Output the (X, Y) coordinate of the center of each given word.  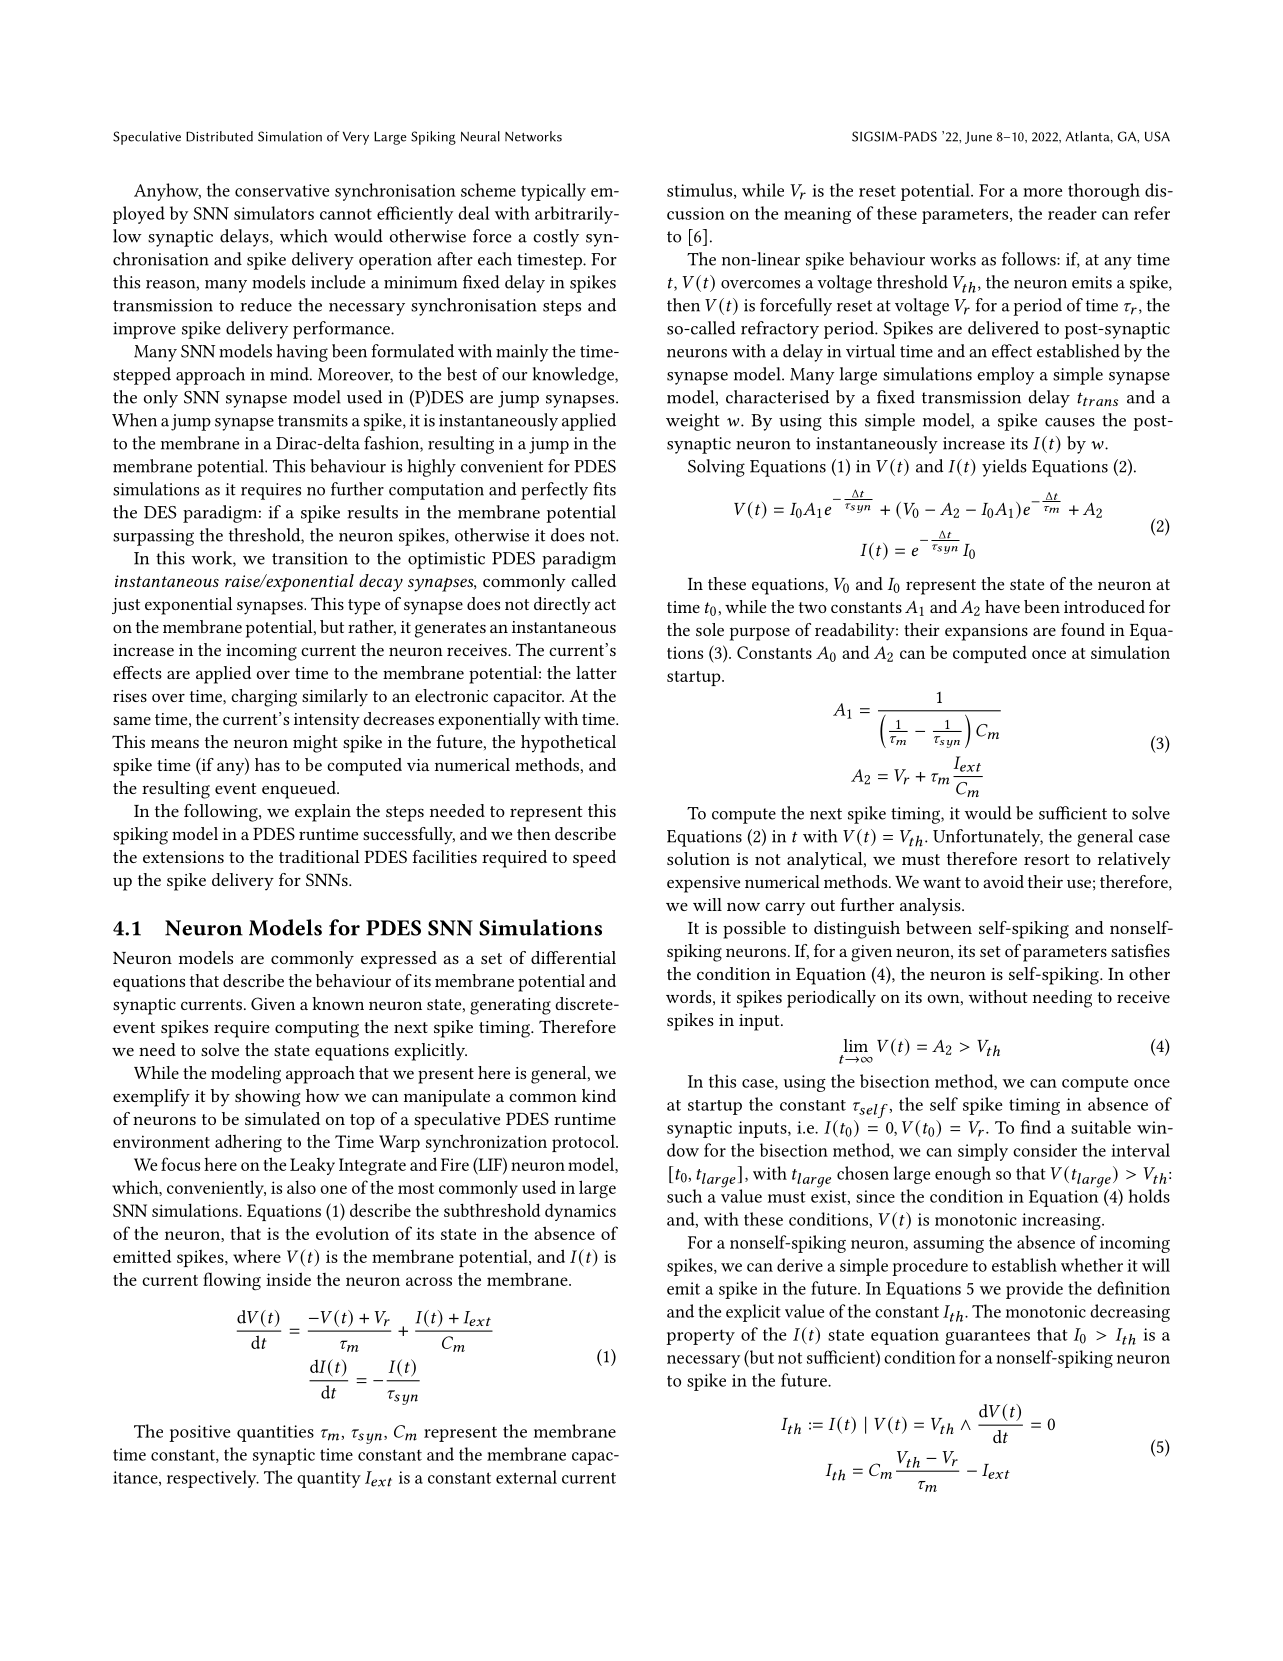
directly (562, 606)
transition (310, 558)
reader (1072, 213)
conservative (282, 190)
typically (553, 192)
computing (317, 1029)
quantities (275, 1433)
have (1002, 606)
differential (573, 957)
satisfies (1140, 950)
